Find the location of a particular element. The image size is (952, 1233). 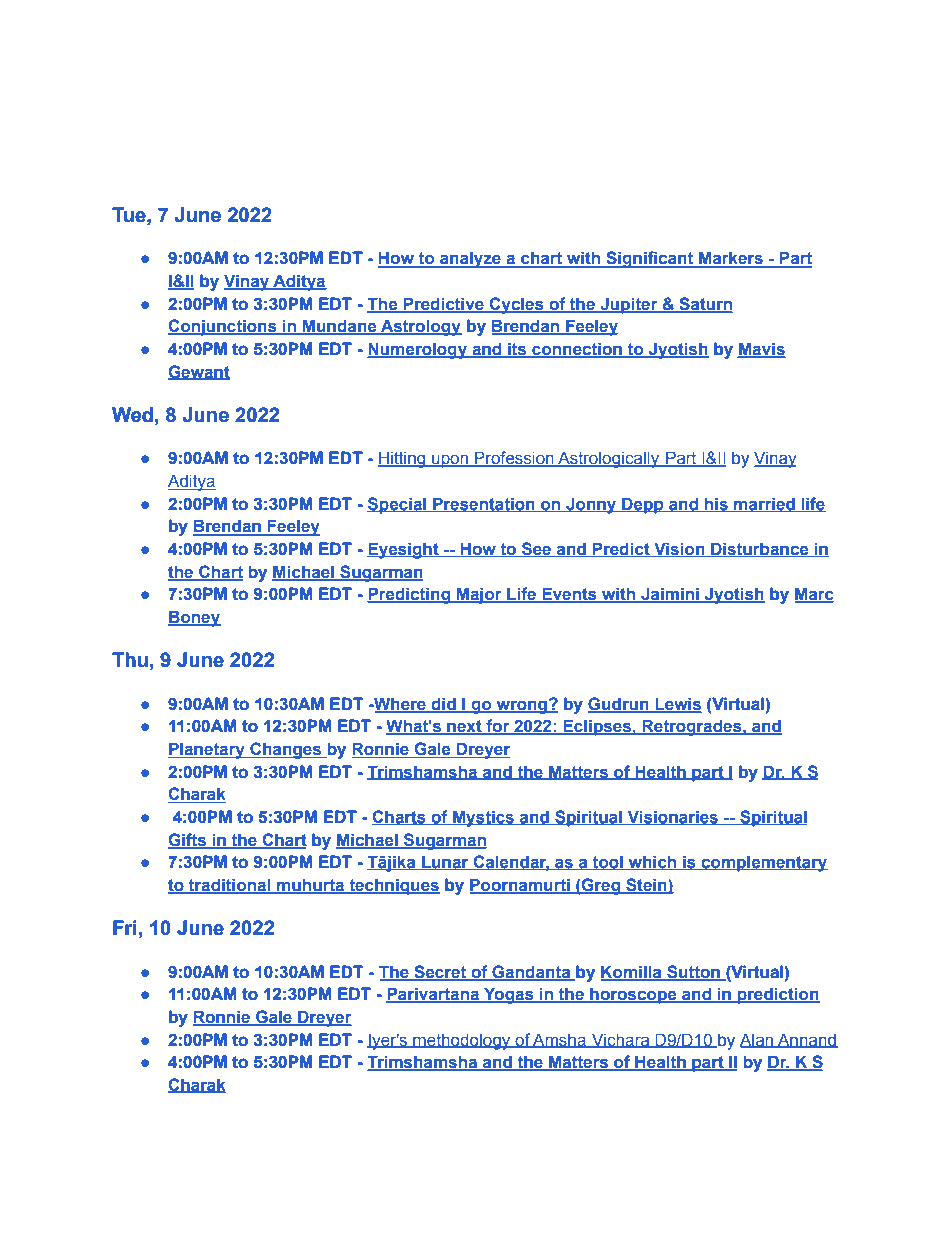

Fri is located at coordinates (125, 927).
